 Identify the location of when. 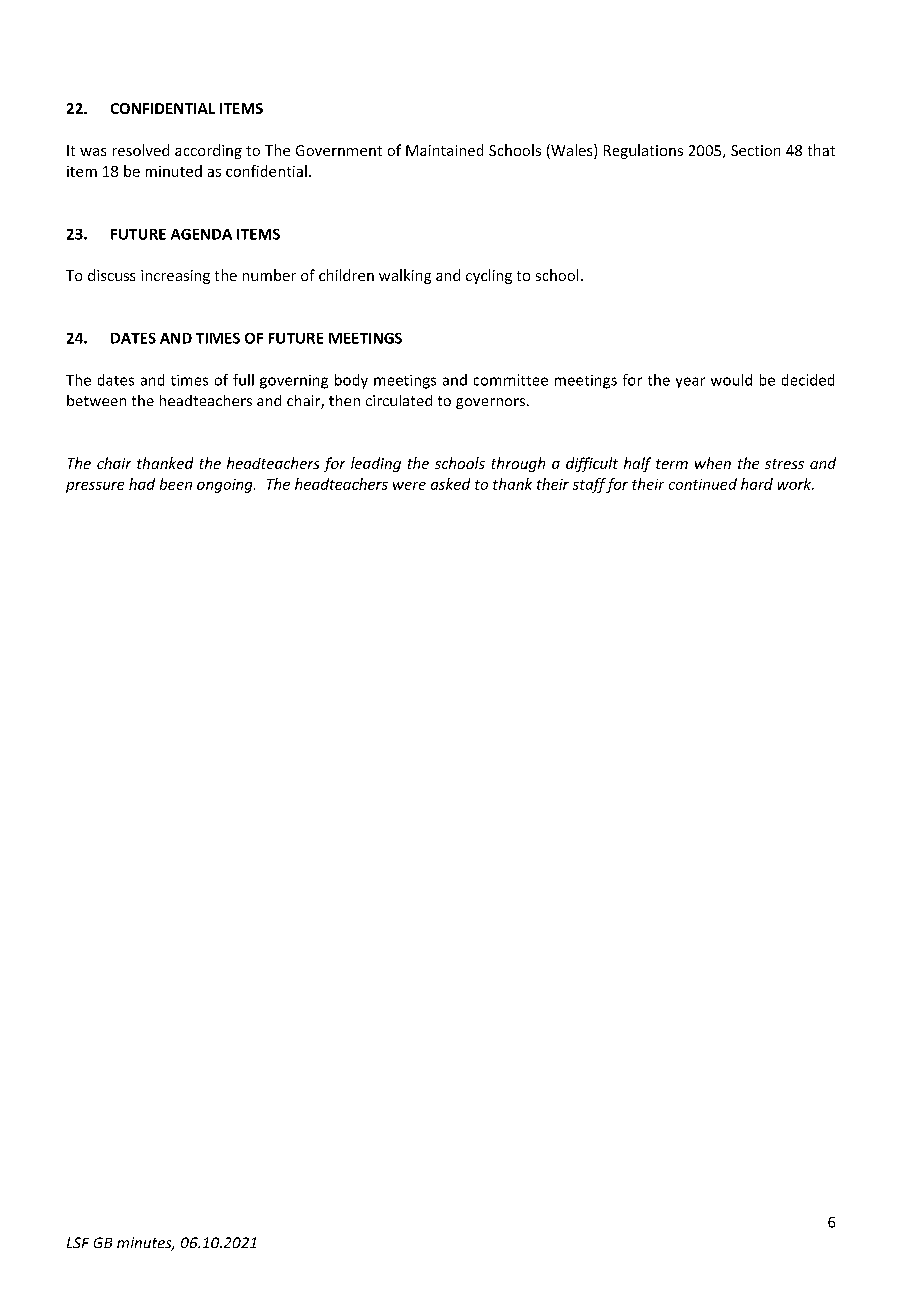
(713, 463).
